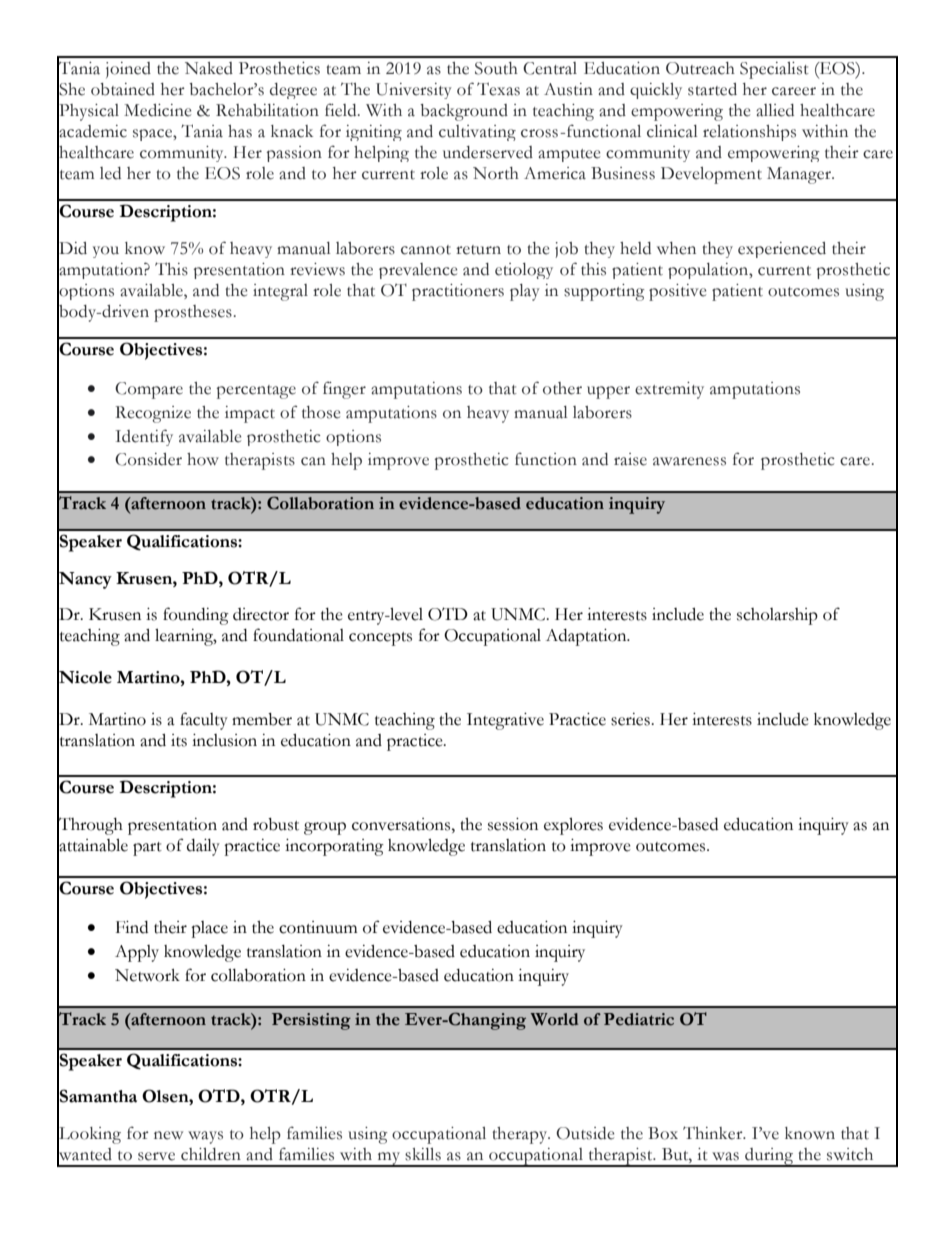 Image resolution: width=952 pixels, height=1233 pixels. Describe the element at coordinates (562, 388) in the image. I see `other` at that location.
